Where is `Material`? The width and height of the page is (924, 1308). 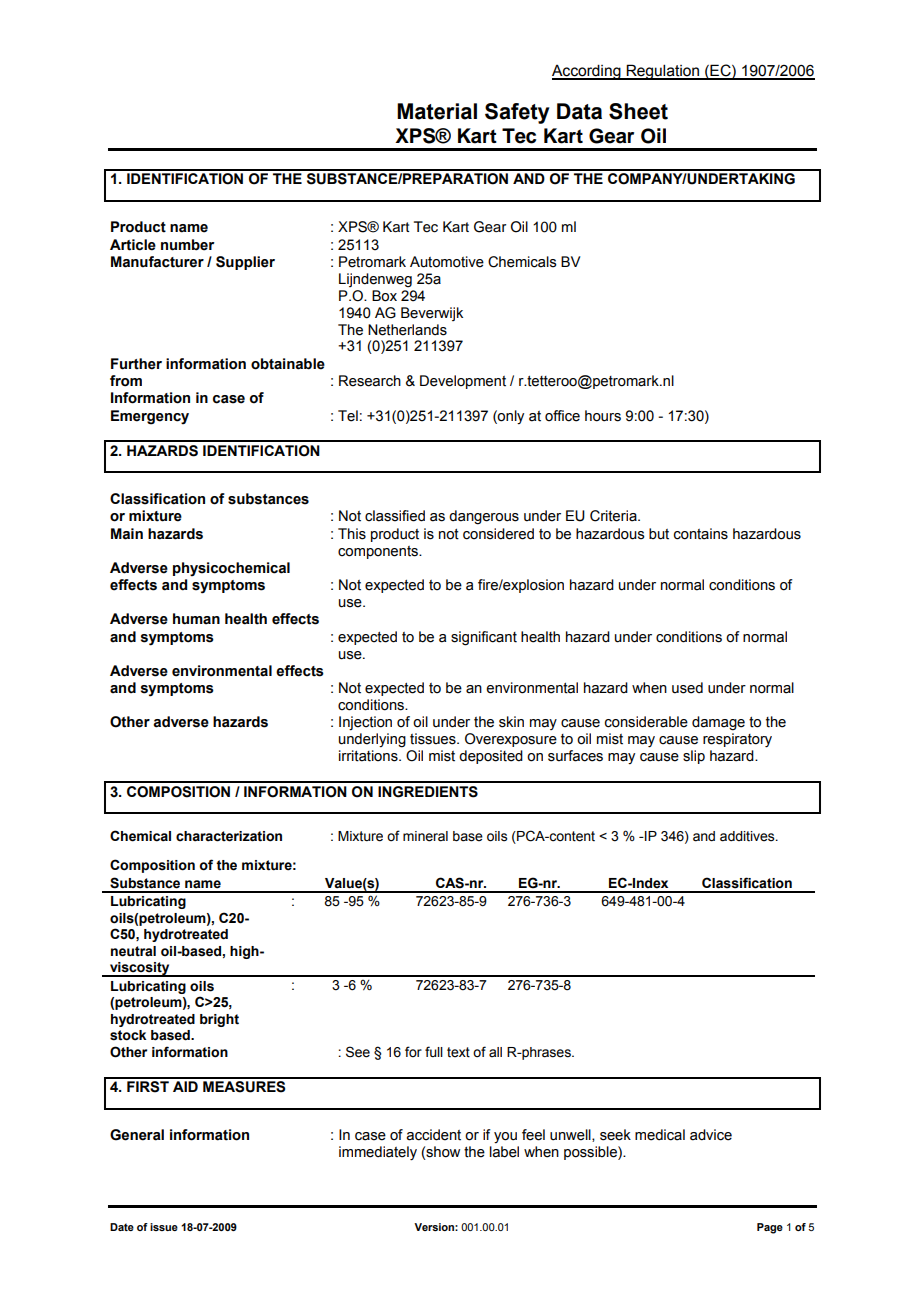
Material is located at coordinates (437, 111).
